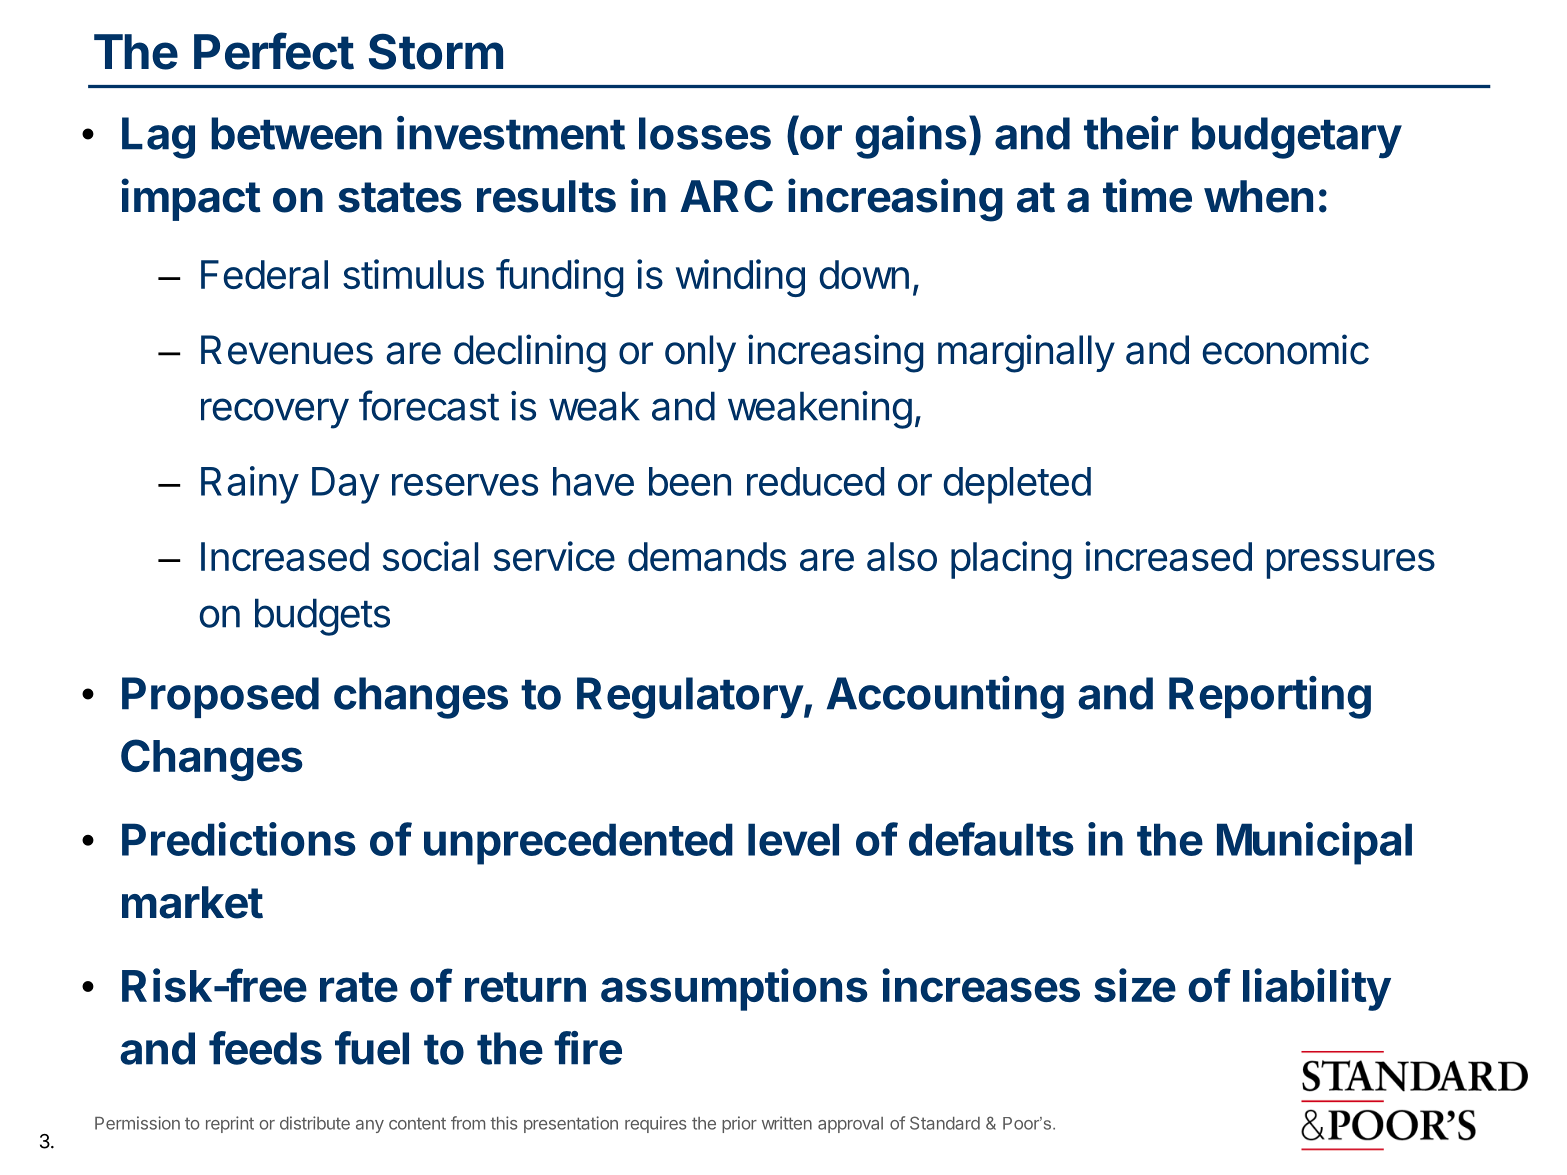  What do you see at coordinates (315, 1123) in the page?
I see `distribute` at bounding box center [315, 1123].
